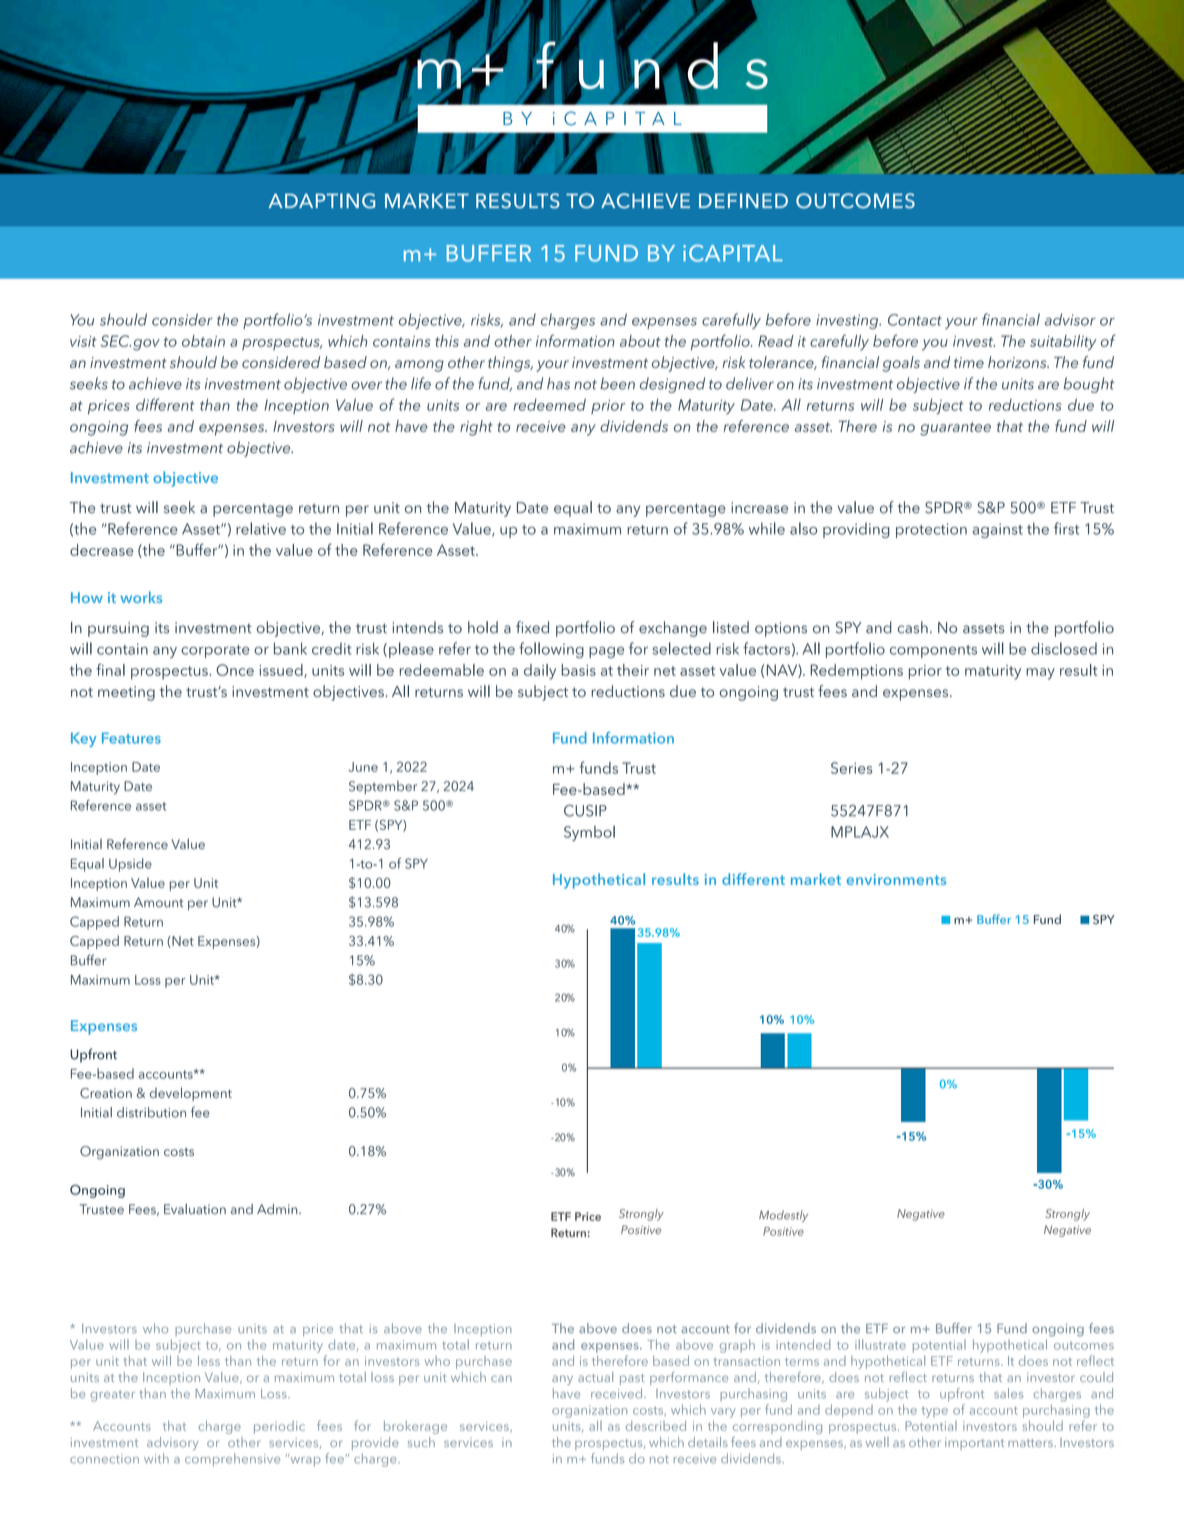 This page has height=1533, width=1184. What do you see at coordinates (195, 1209) in the page?
I see `Evaluation` at bounding box center [195, 1209].
